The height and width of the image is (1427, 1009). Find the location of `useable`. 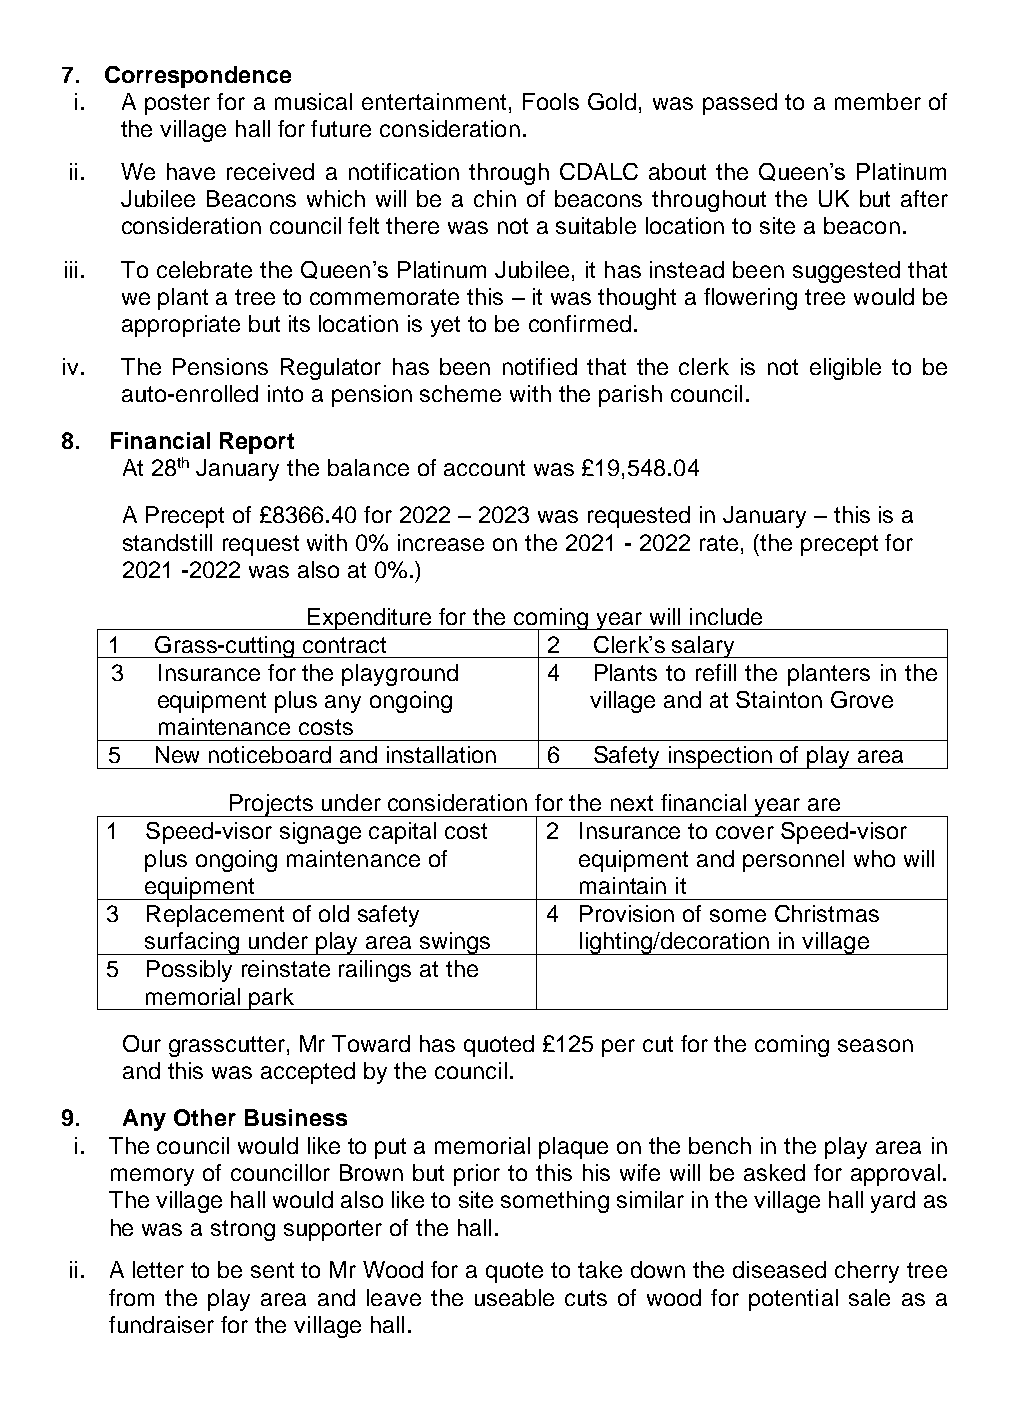

useable is located at coordinates (514, 1297).
